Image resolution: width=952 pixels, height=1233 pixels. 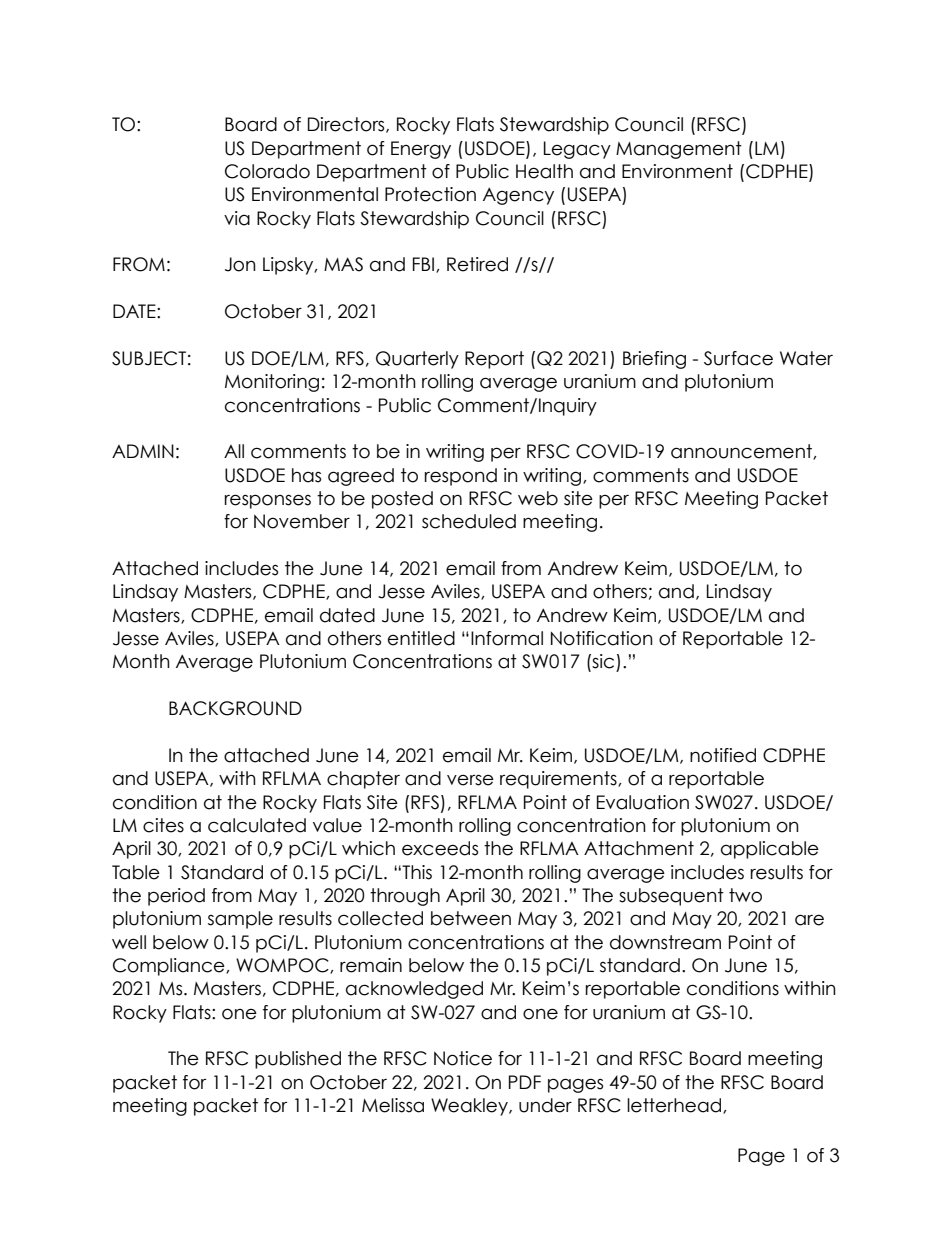 I want to click on Colorado, so click(x=267, y=171).
